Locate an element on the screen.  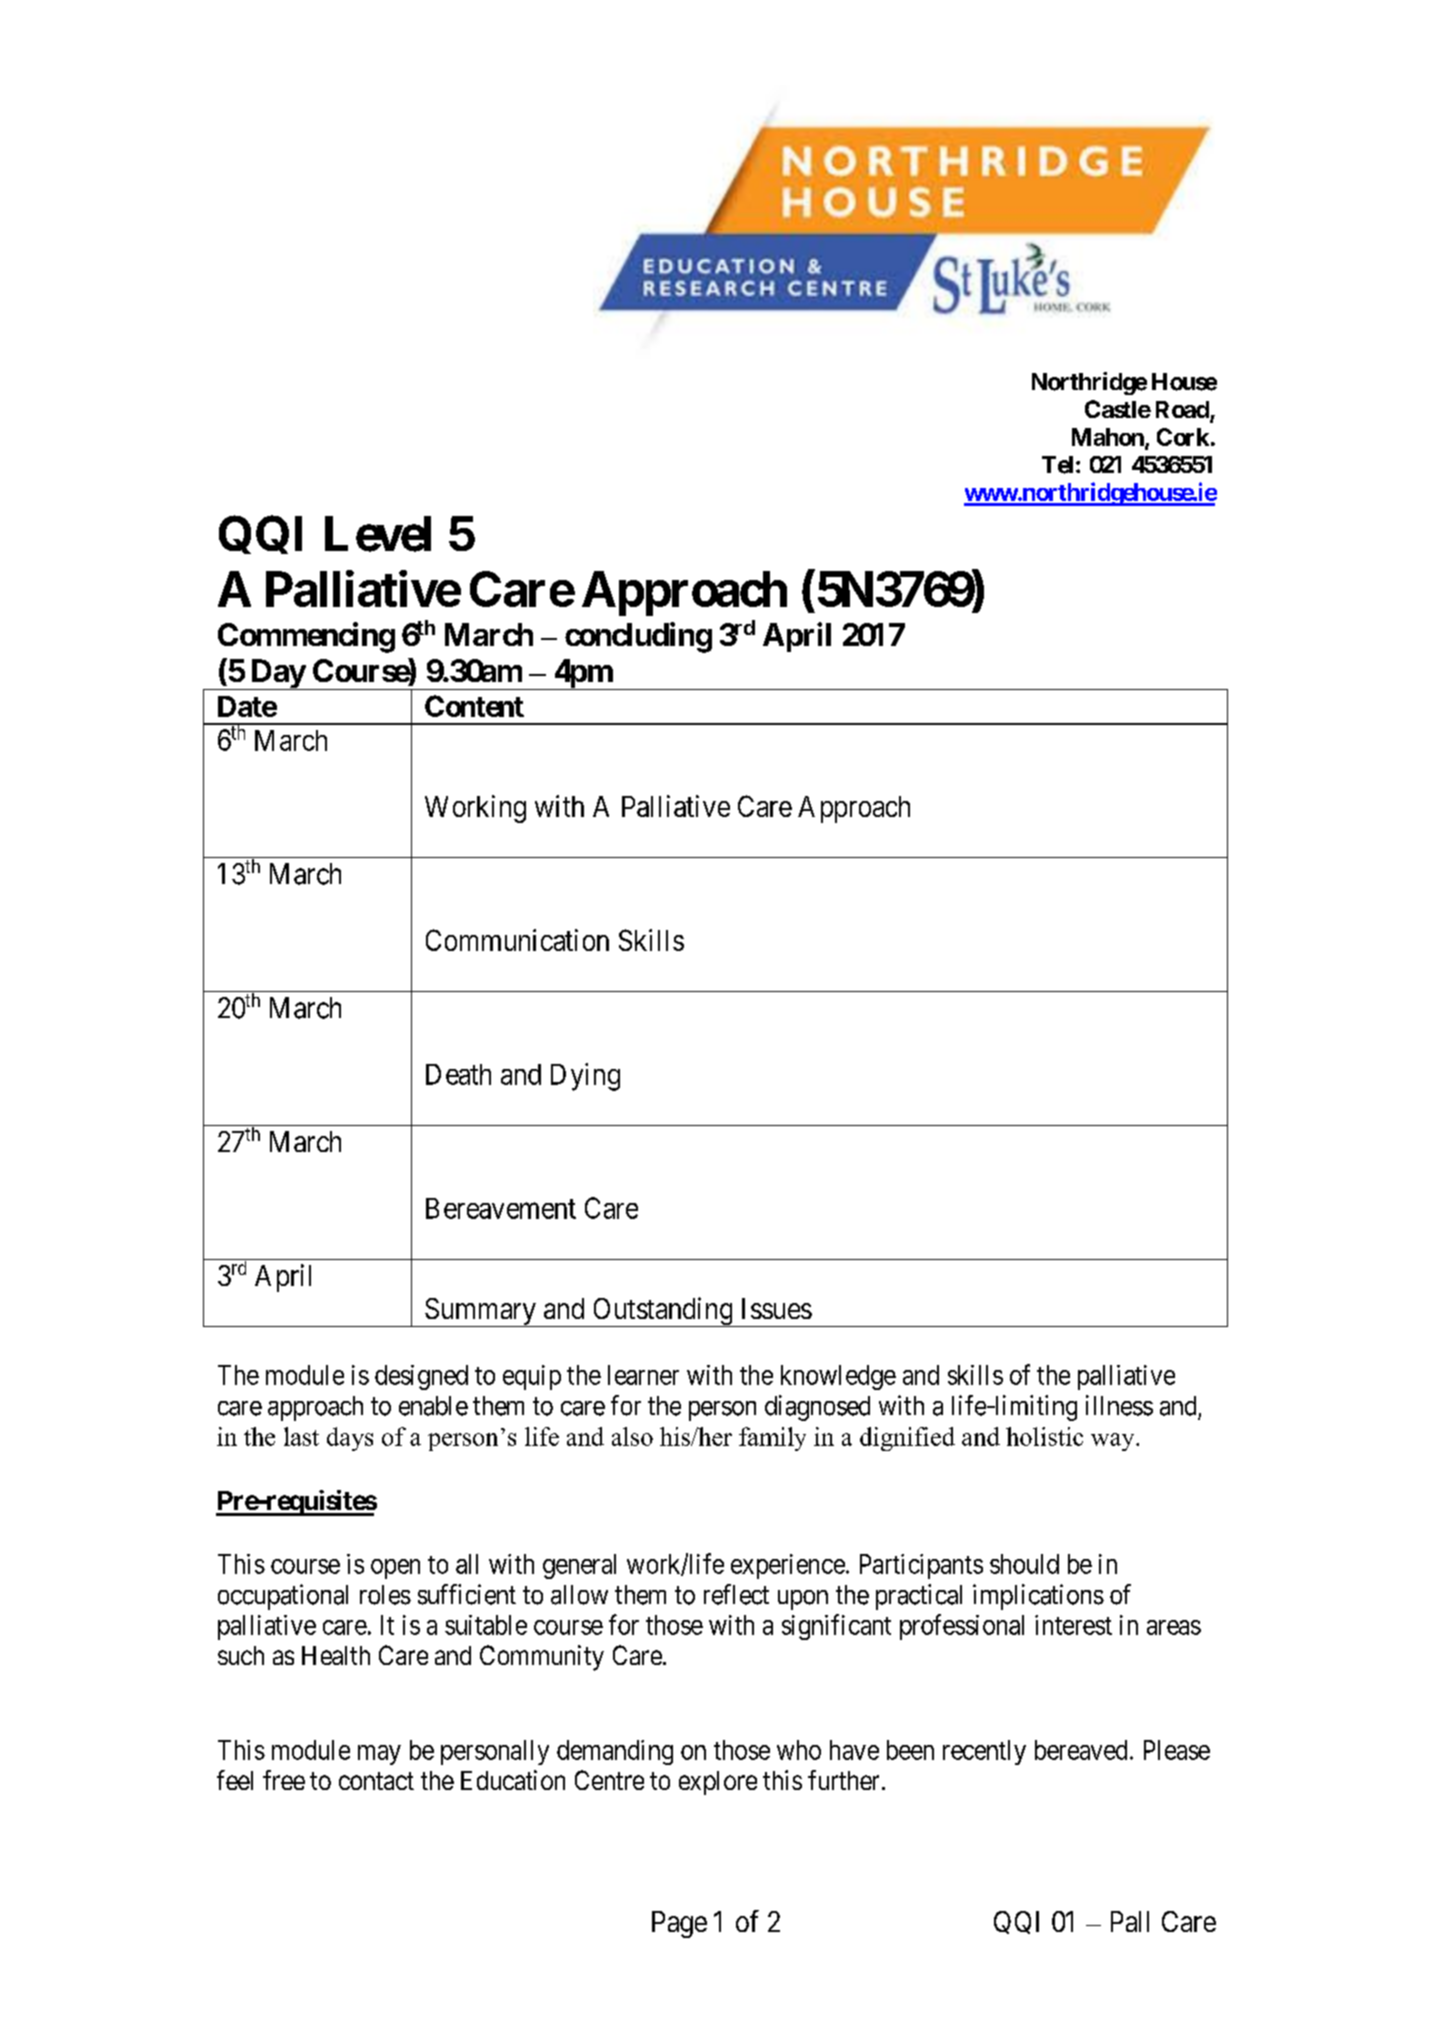
reflect is located at coordinates (736, 1594).
